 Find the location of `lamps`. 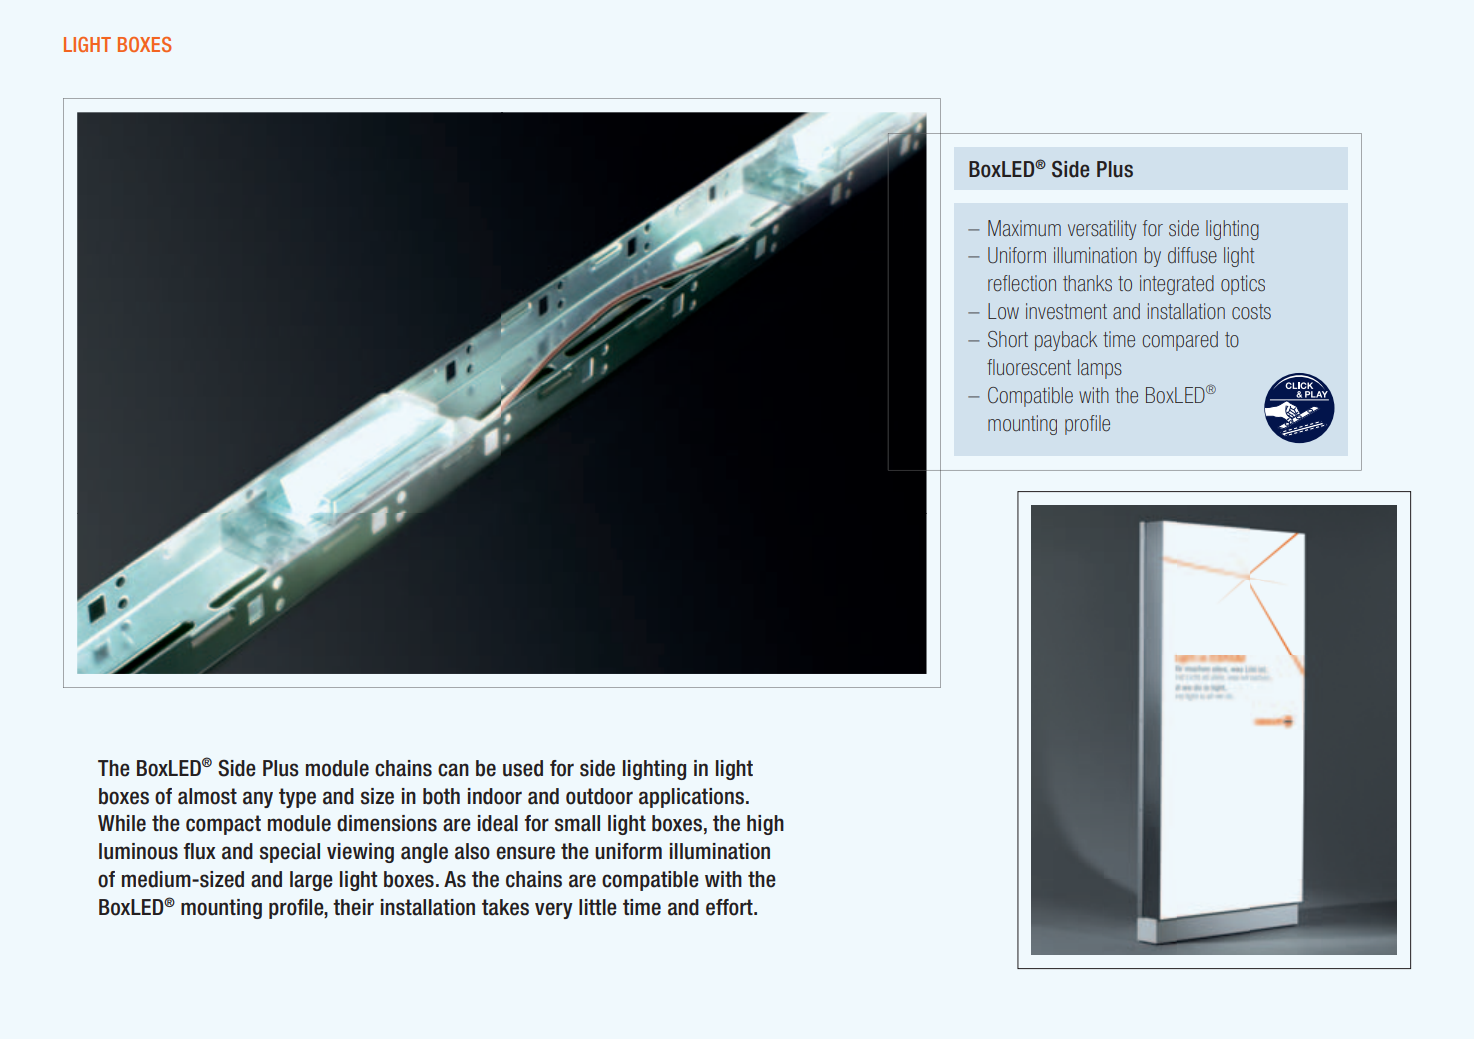

lamps is located at coordinates (1100, 369).
